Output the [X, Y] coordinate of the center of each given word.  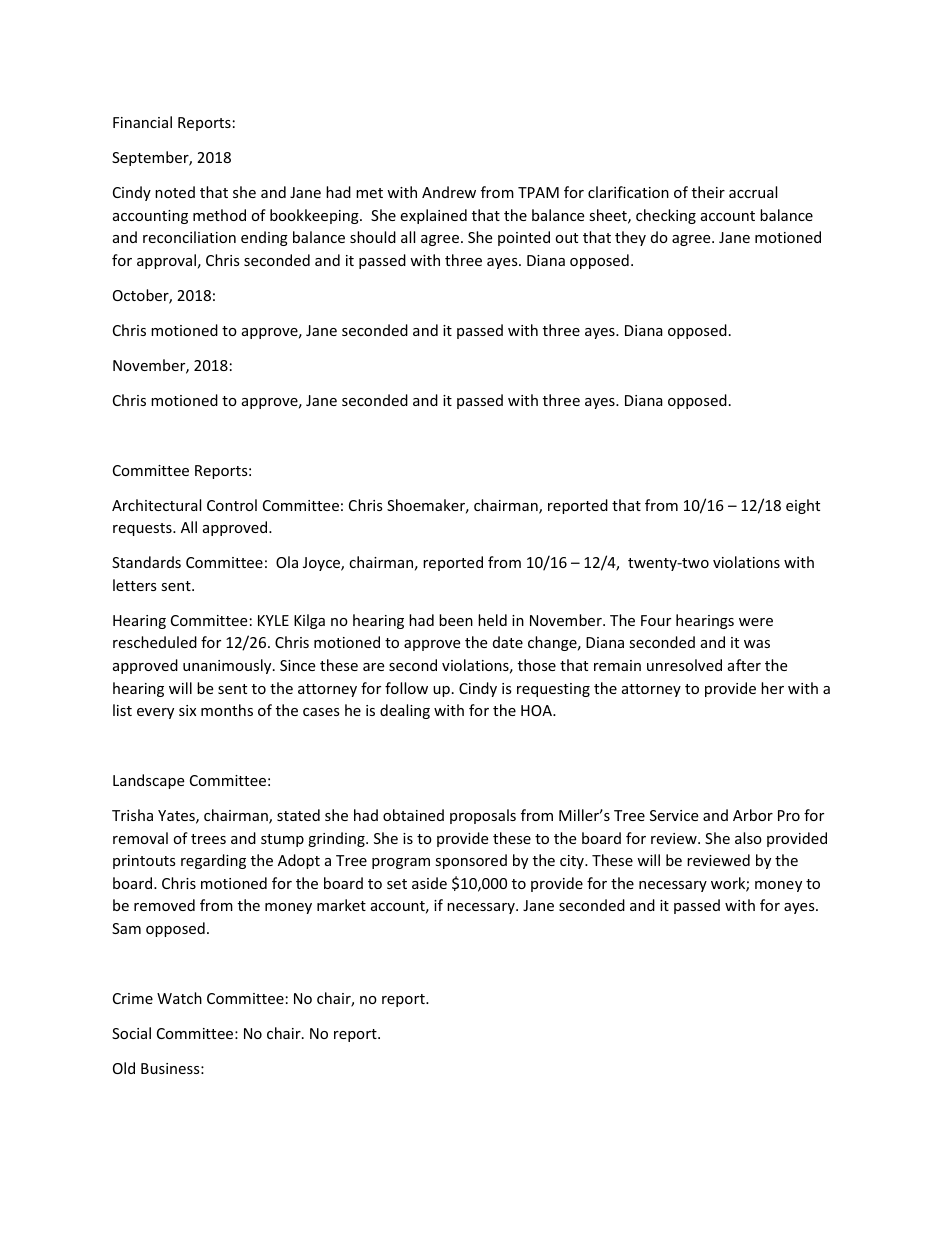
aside [429, 883]
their [708, 192]
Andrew [449, 192]
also [748, 838]
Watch [179, 998]
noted [175, 192]
